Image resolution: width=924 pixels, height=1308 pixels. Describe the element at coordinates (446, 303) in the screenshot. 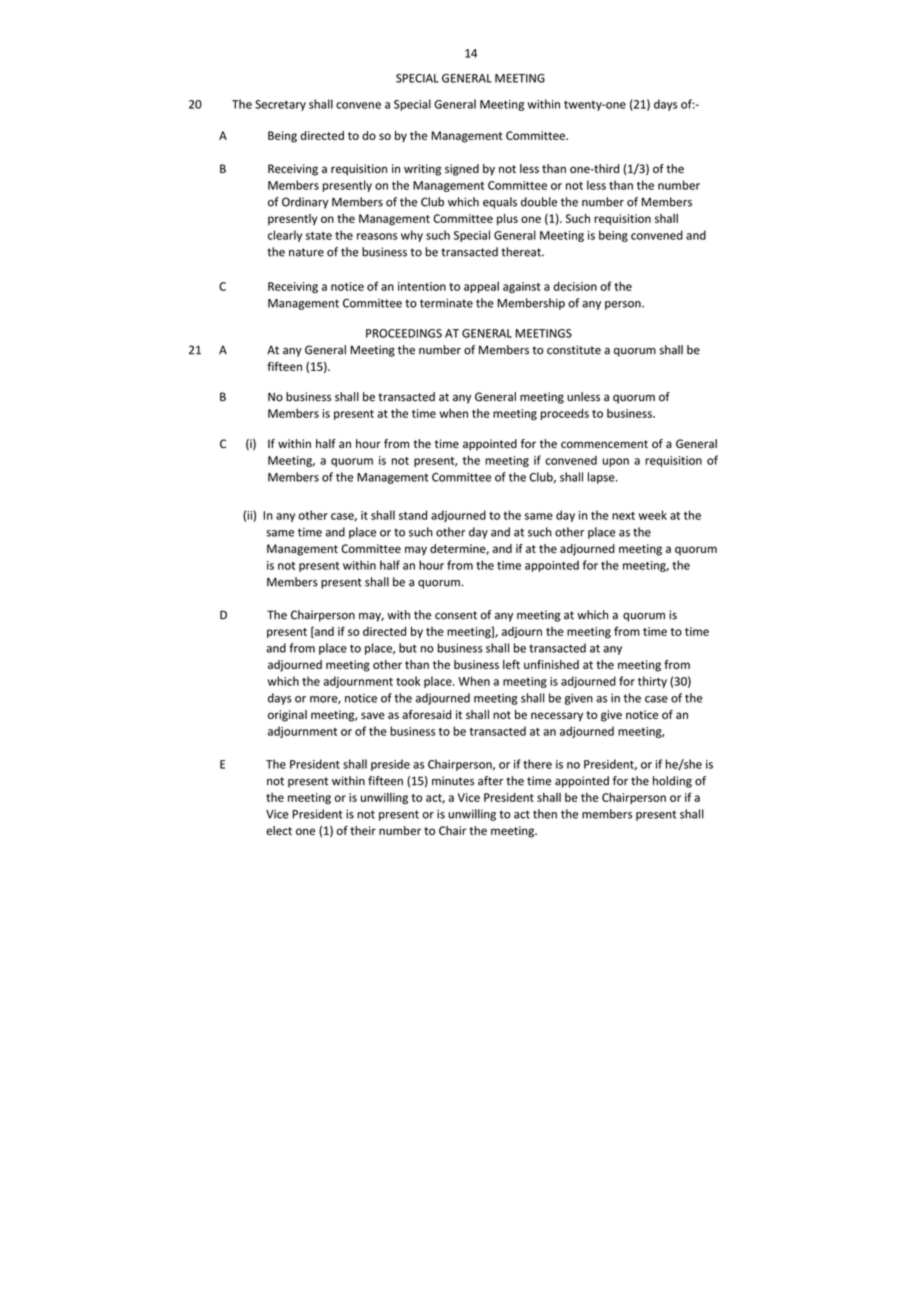

I see `terminate` at that location.
